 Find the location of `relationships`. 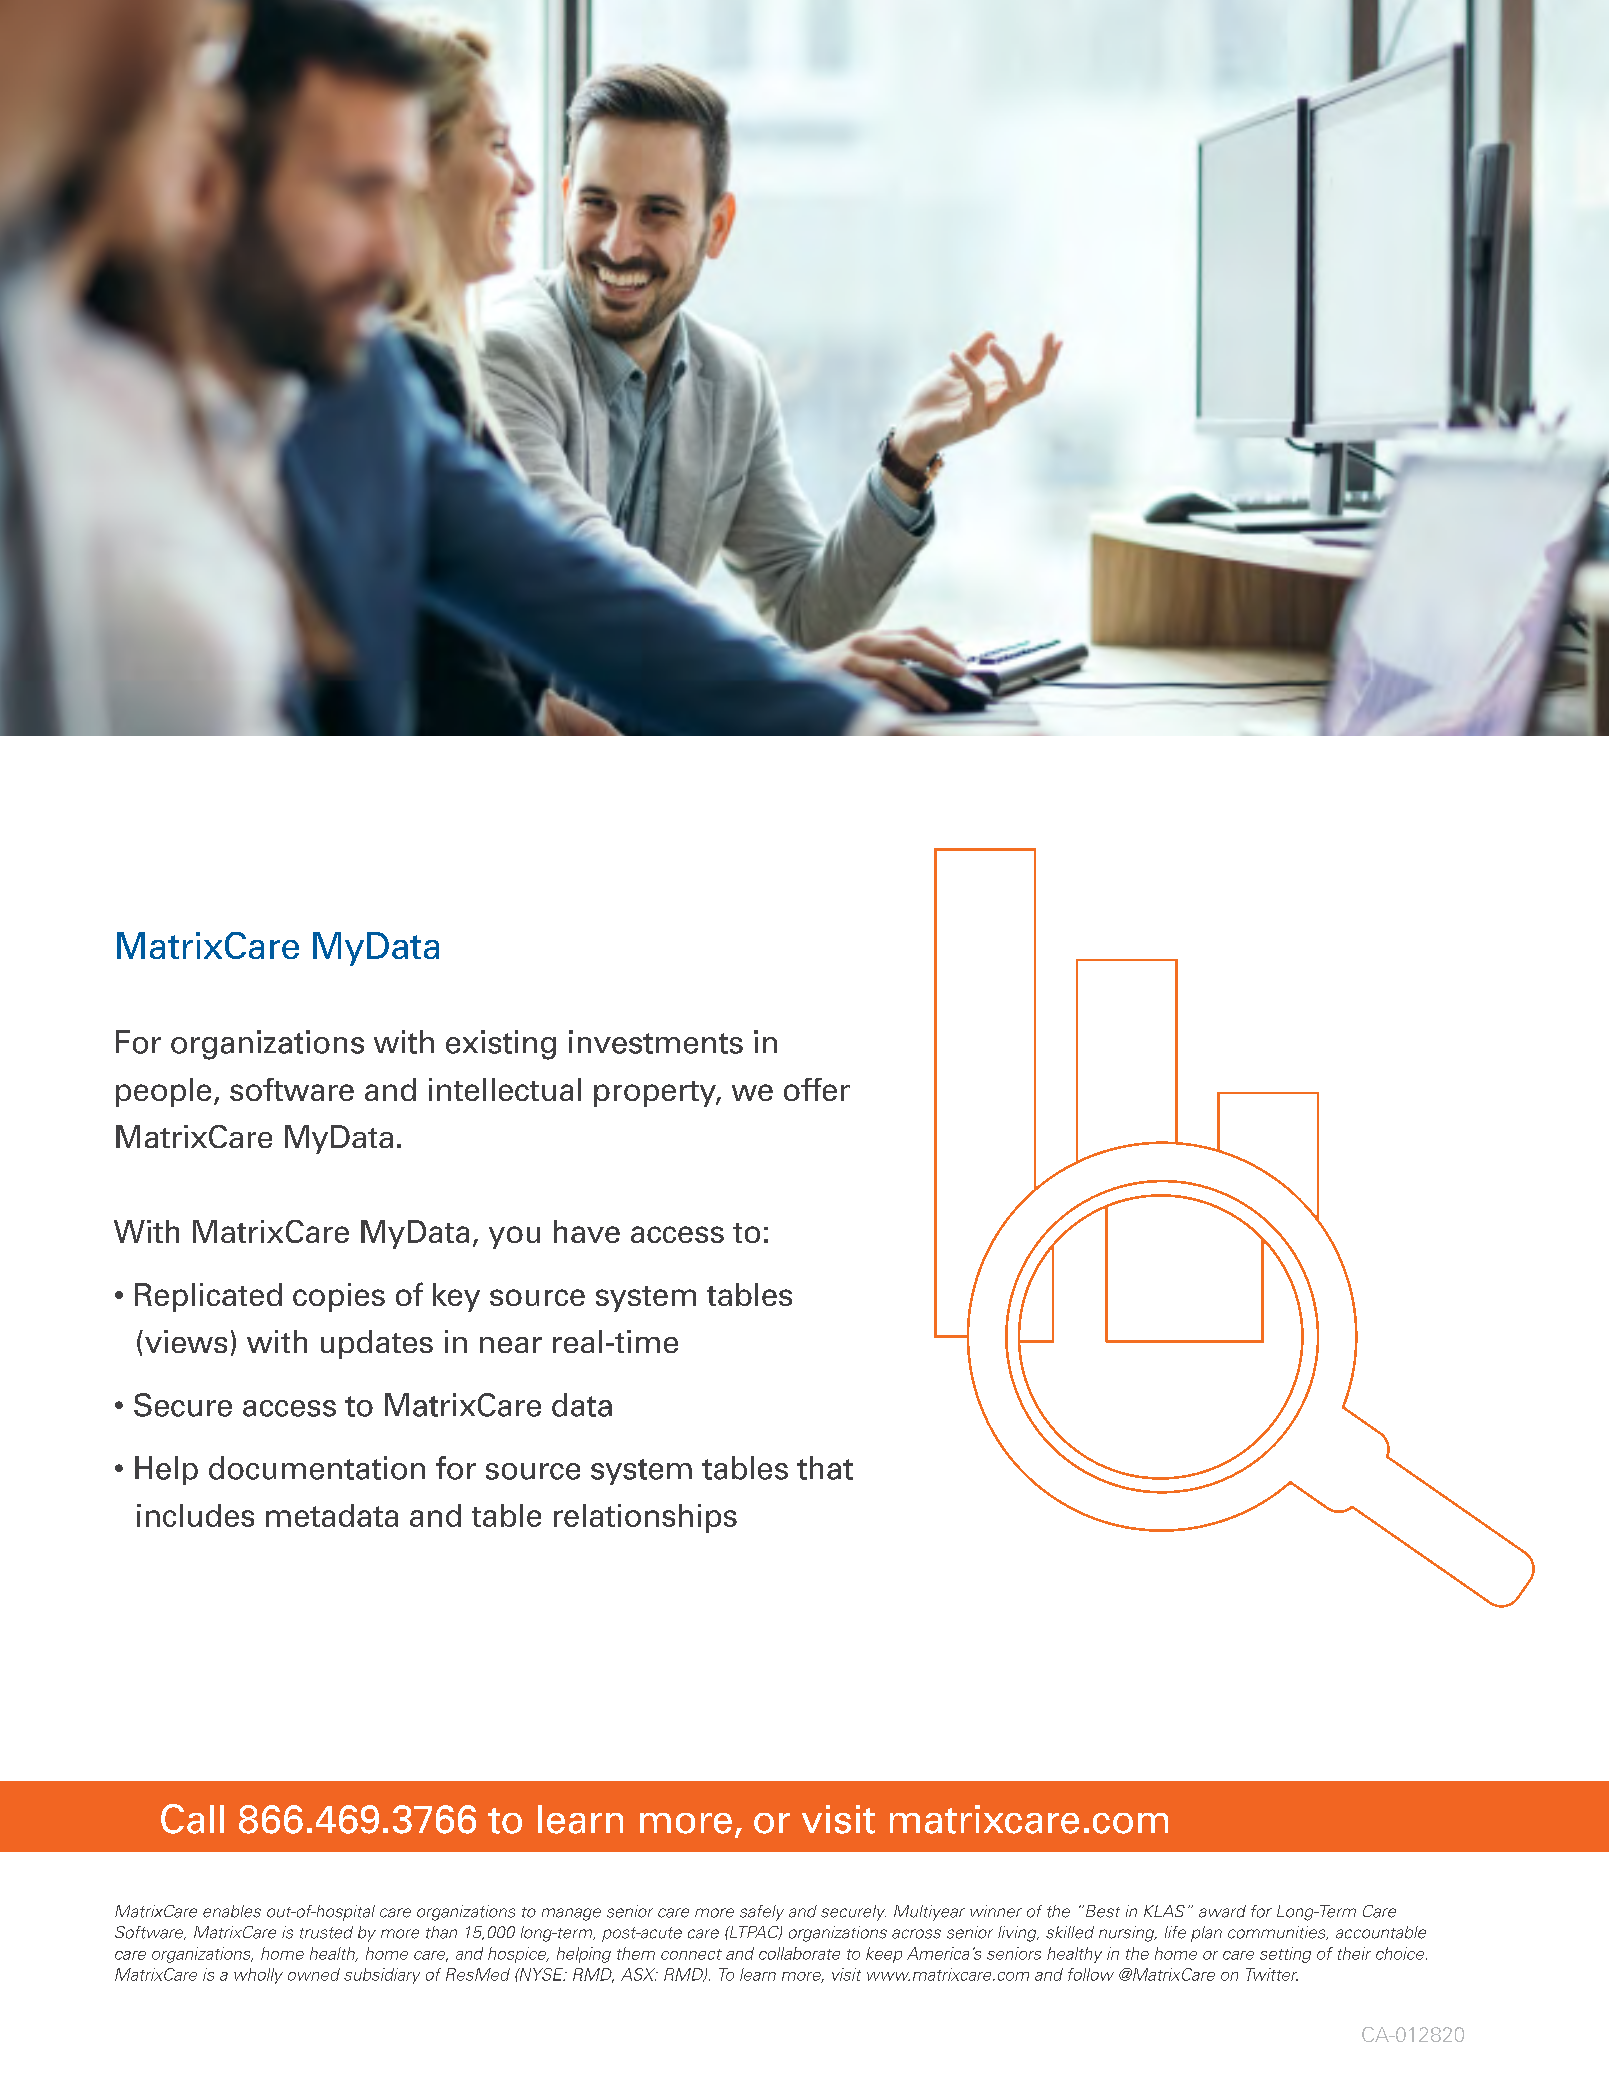

relationships is located at coordinates (645, 1518).
